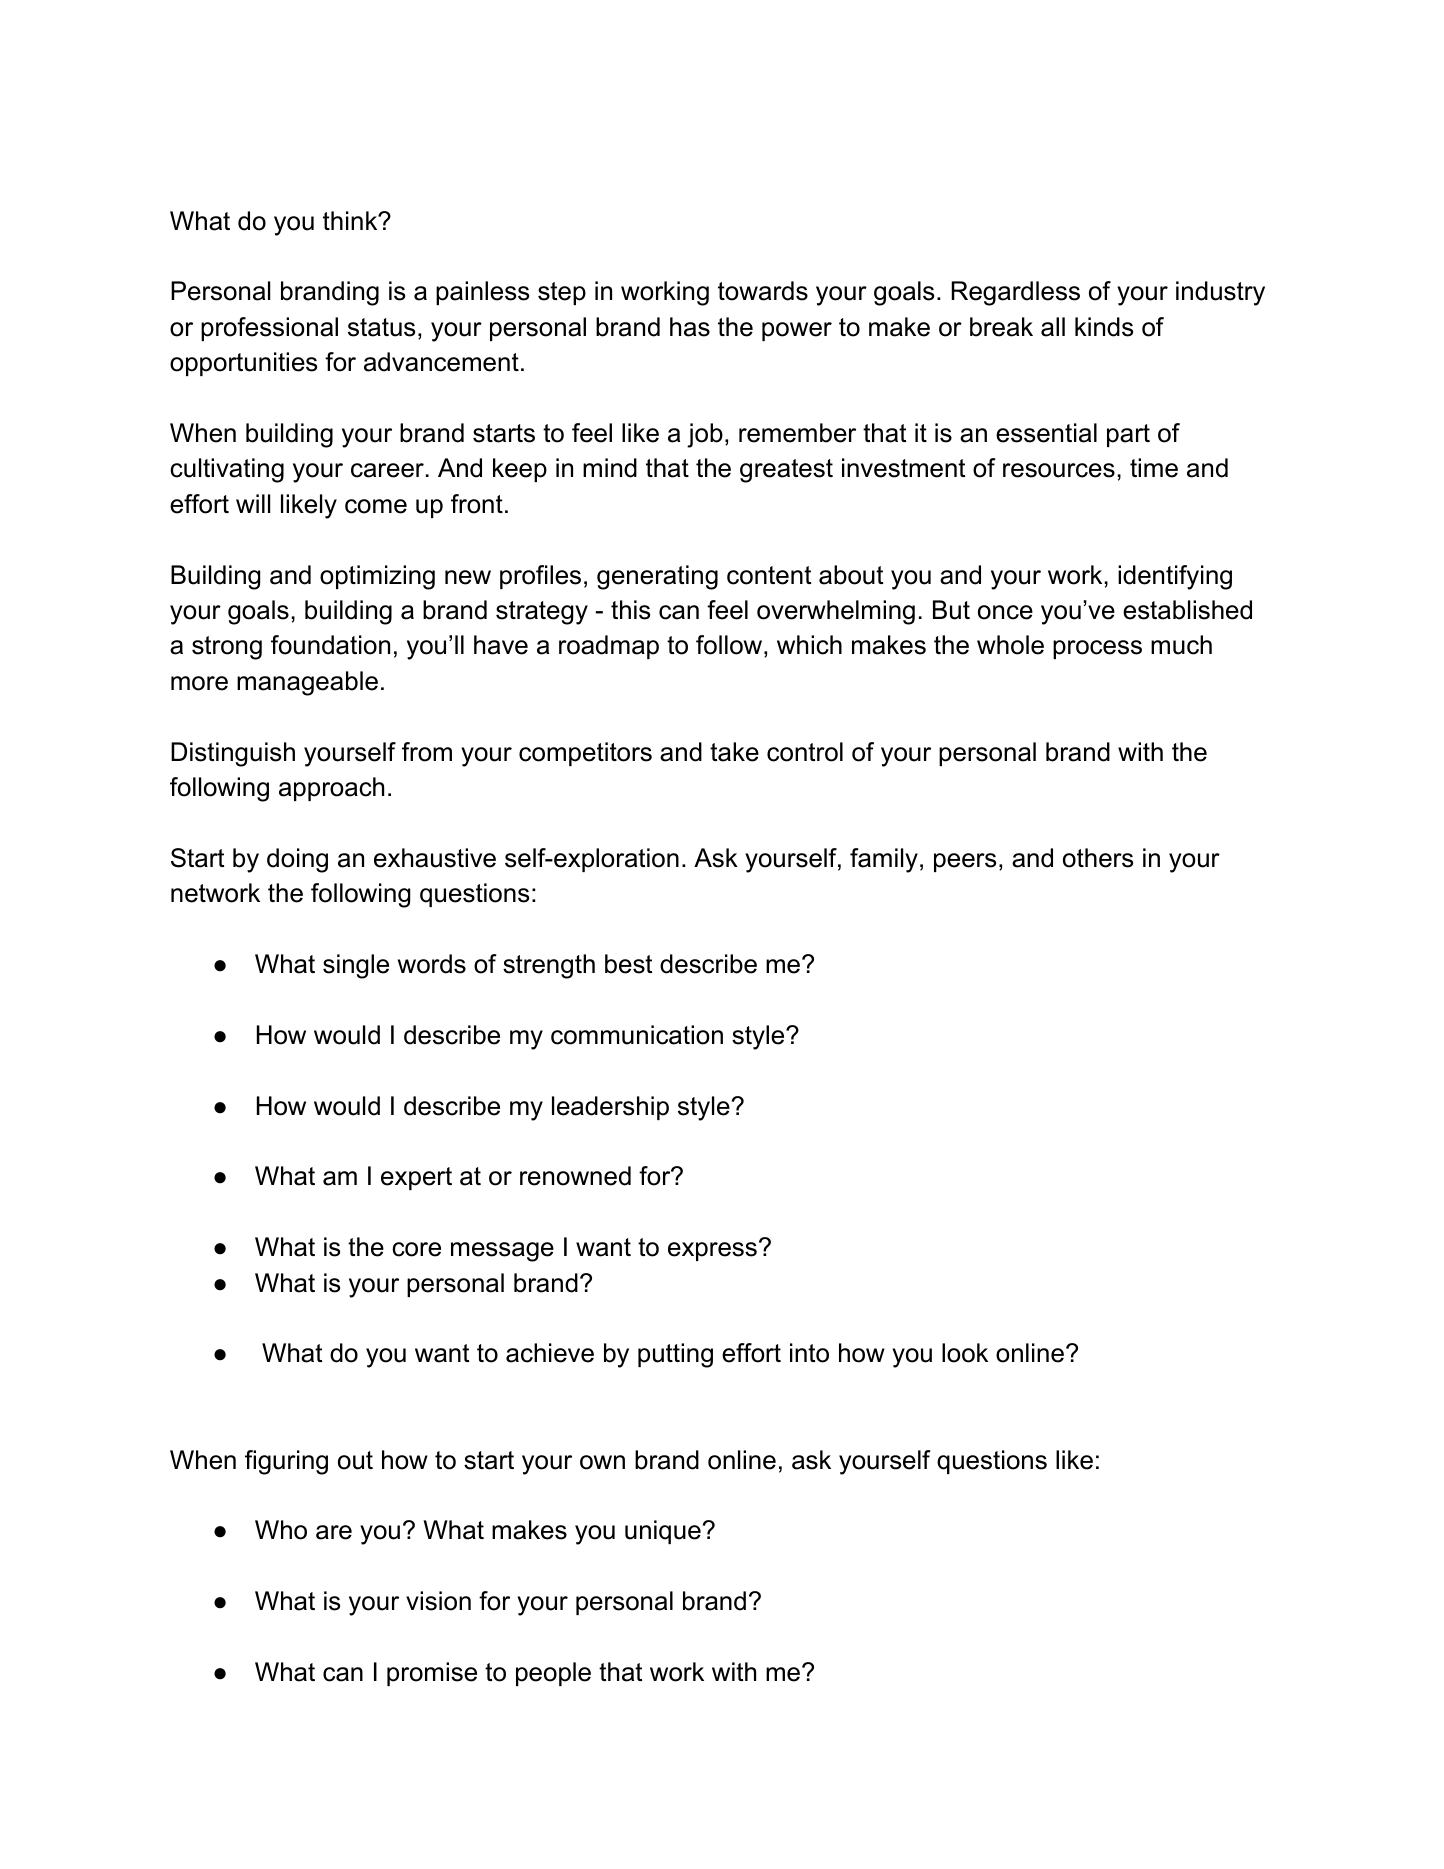 Image resolution: width=1444 pixels, height=1869 pixels. What do you see at coordinates (690, 327) in the page?
I see `has` at bounding box center [690, 327].
